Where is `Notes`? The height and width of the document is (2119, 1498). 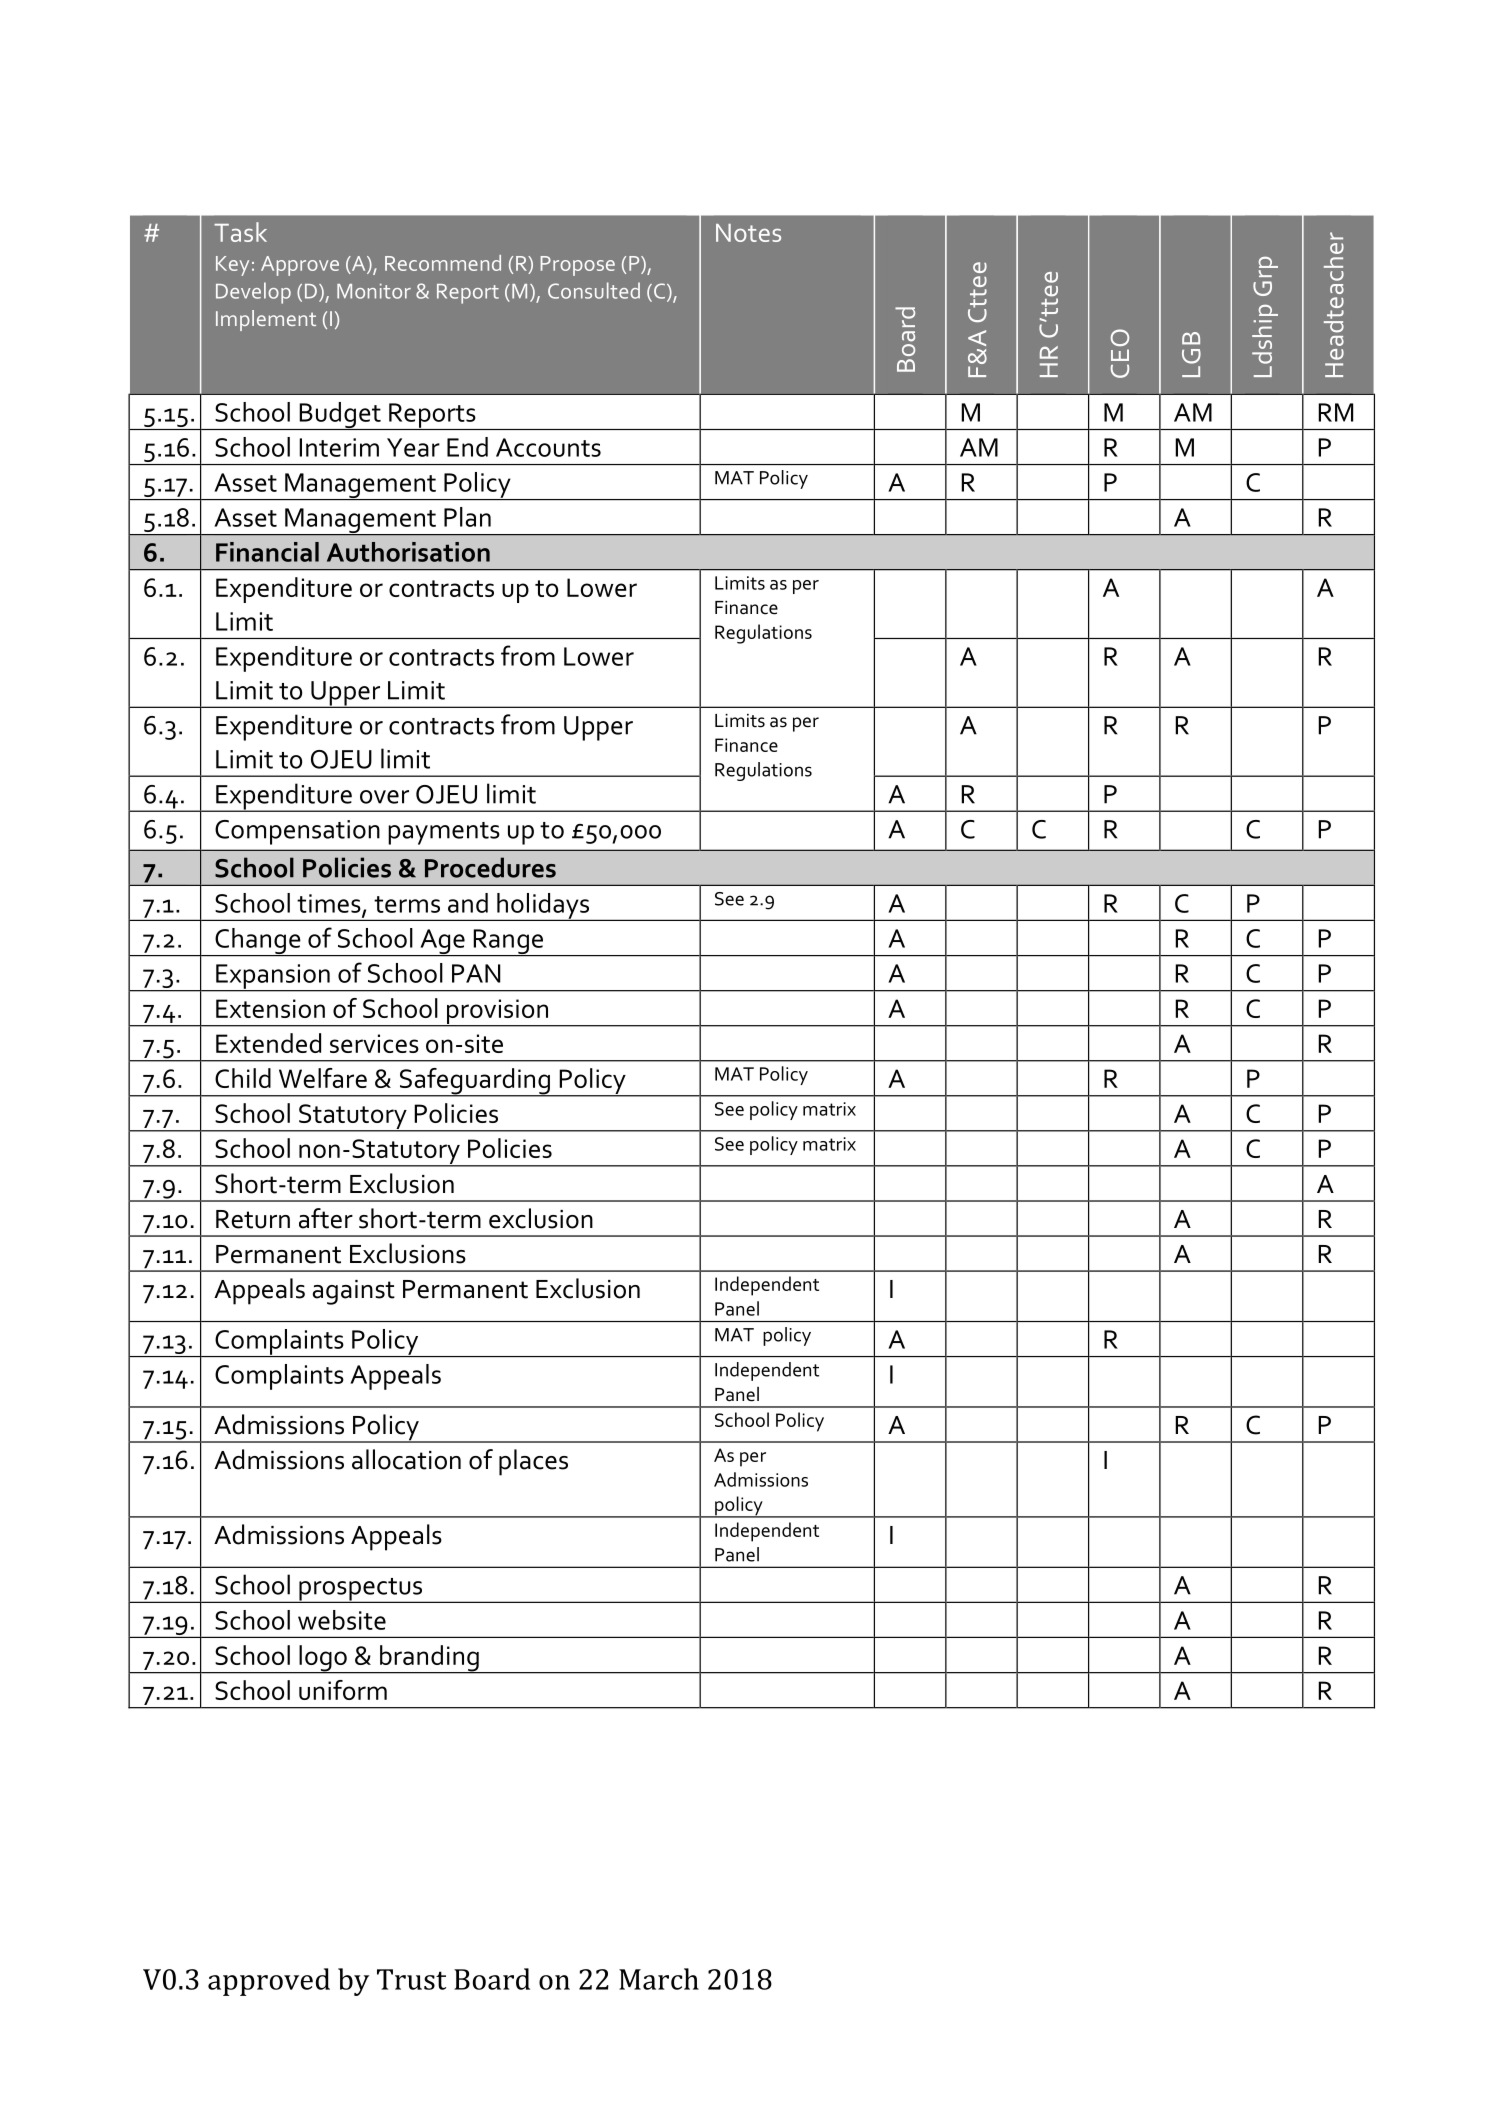 Notes is located at coordinates (748, 233).
